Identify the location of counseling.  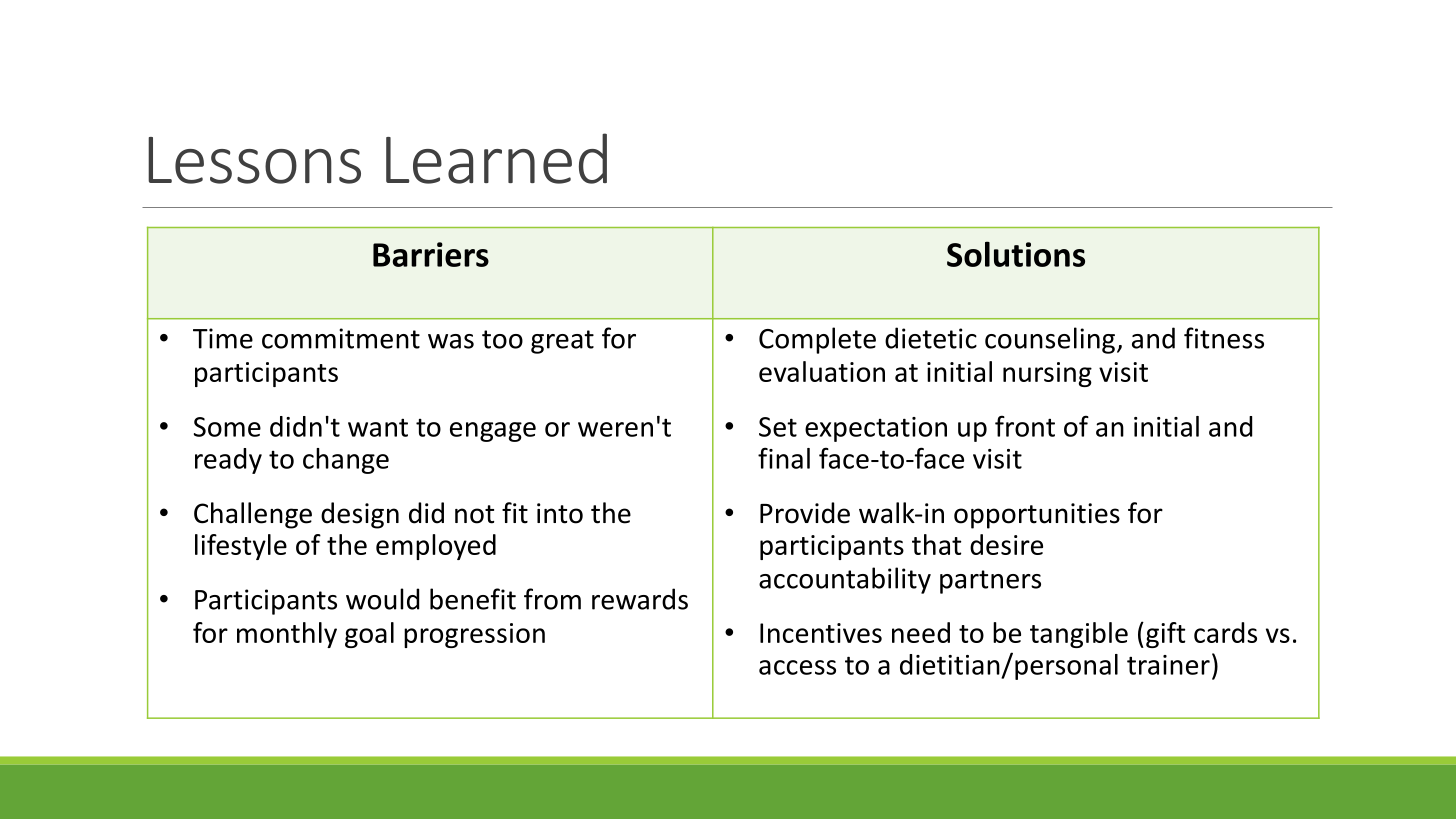
(1050, 340).
